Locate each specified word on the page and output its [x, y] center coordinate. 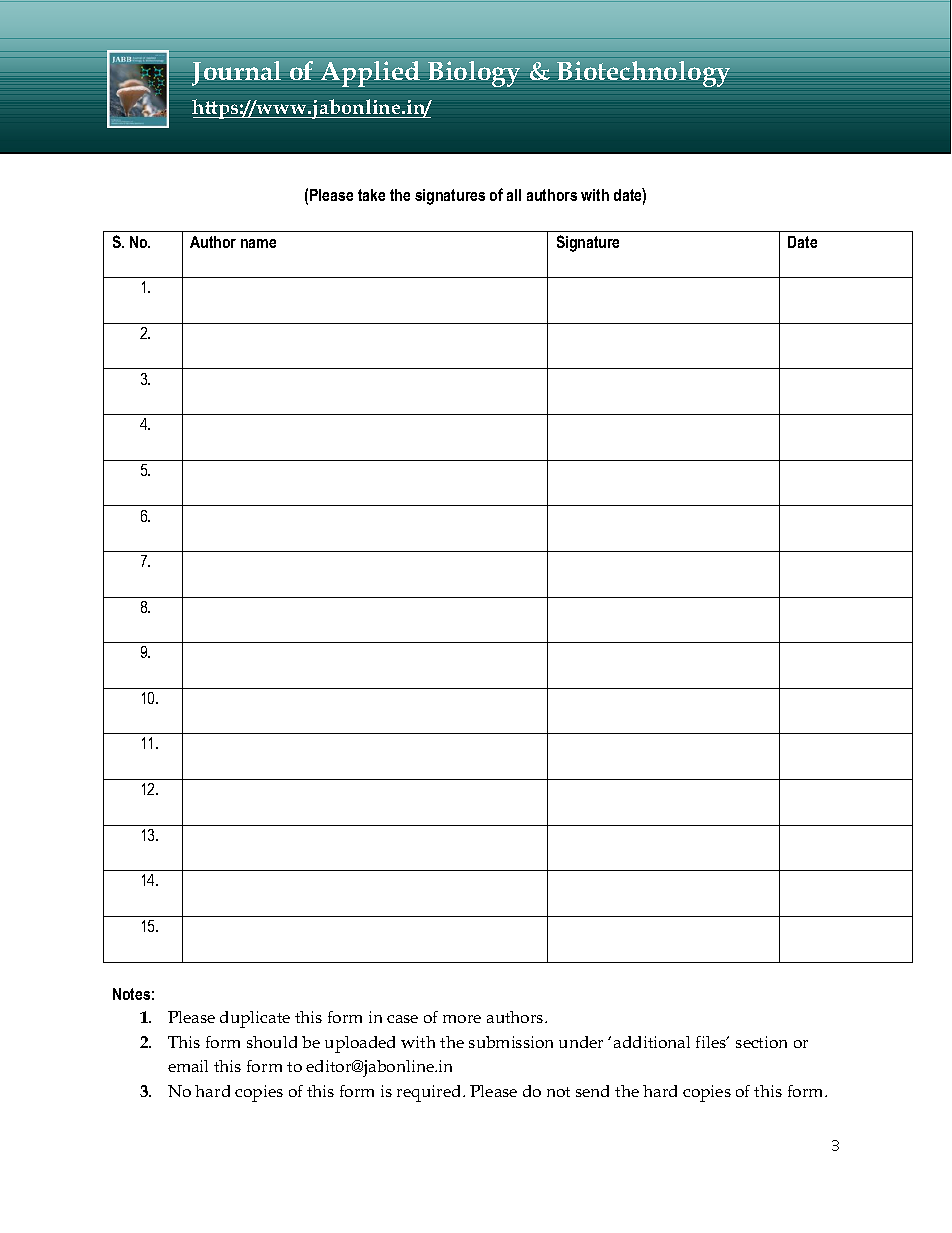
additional [652, 1042]
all [514, 195]
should [272, 1042]
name [258, 243]
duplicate [255, 1019]
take [371, 195]
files [712, 1042]
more [462, 1019]
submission [511, 1042]
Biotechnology [643, 74]
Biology [474, 74]
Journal [236, 73]
